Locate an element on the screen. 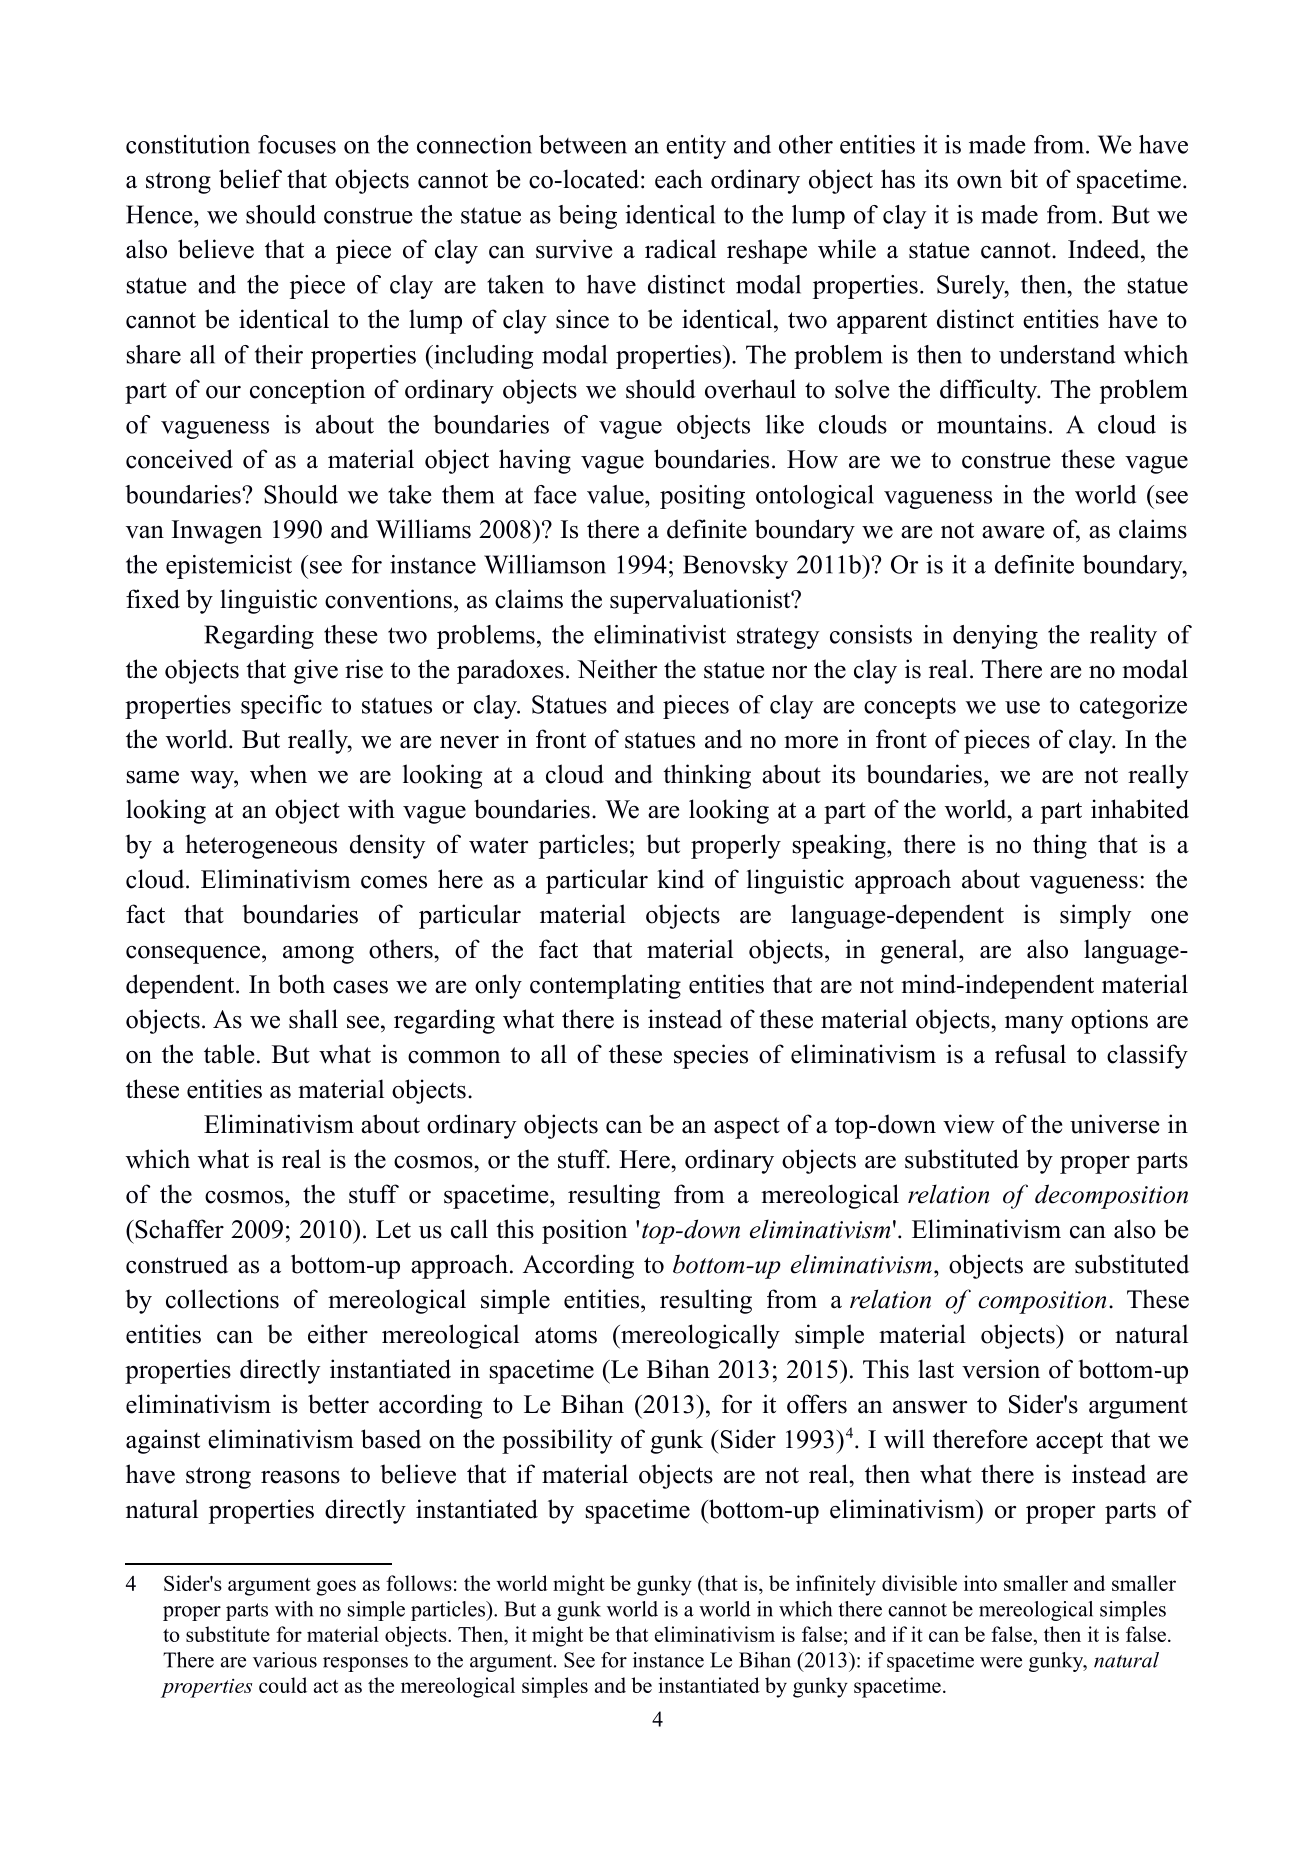 Image resolution: width=1314 pixels, height=1859 pixels. simply is located at coordinates (1095, 916).
